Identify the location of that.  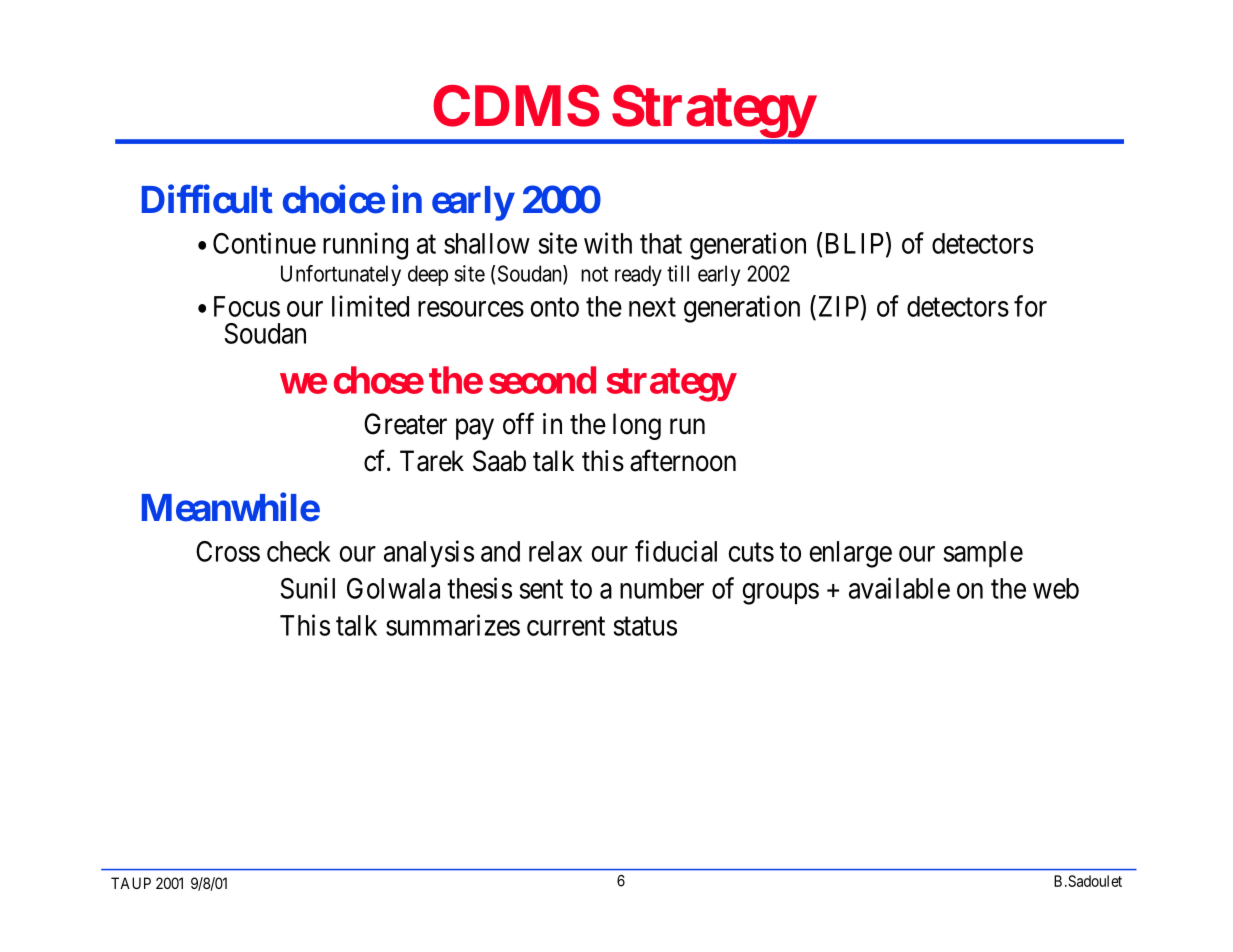
(661, 243).
